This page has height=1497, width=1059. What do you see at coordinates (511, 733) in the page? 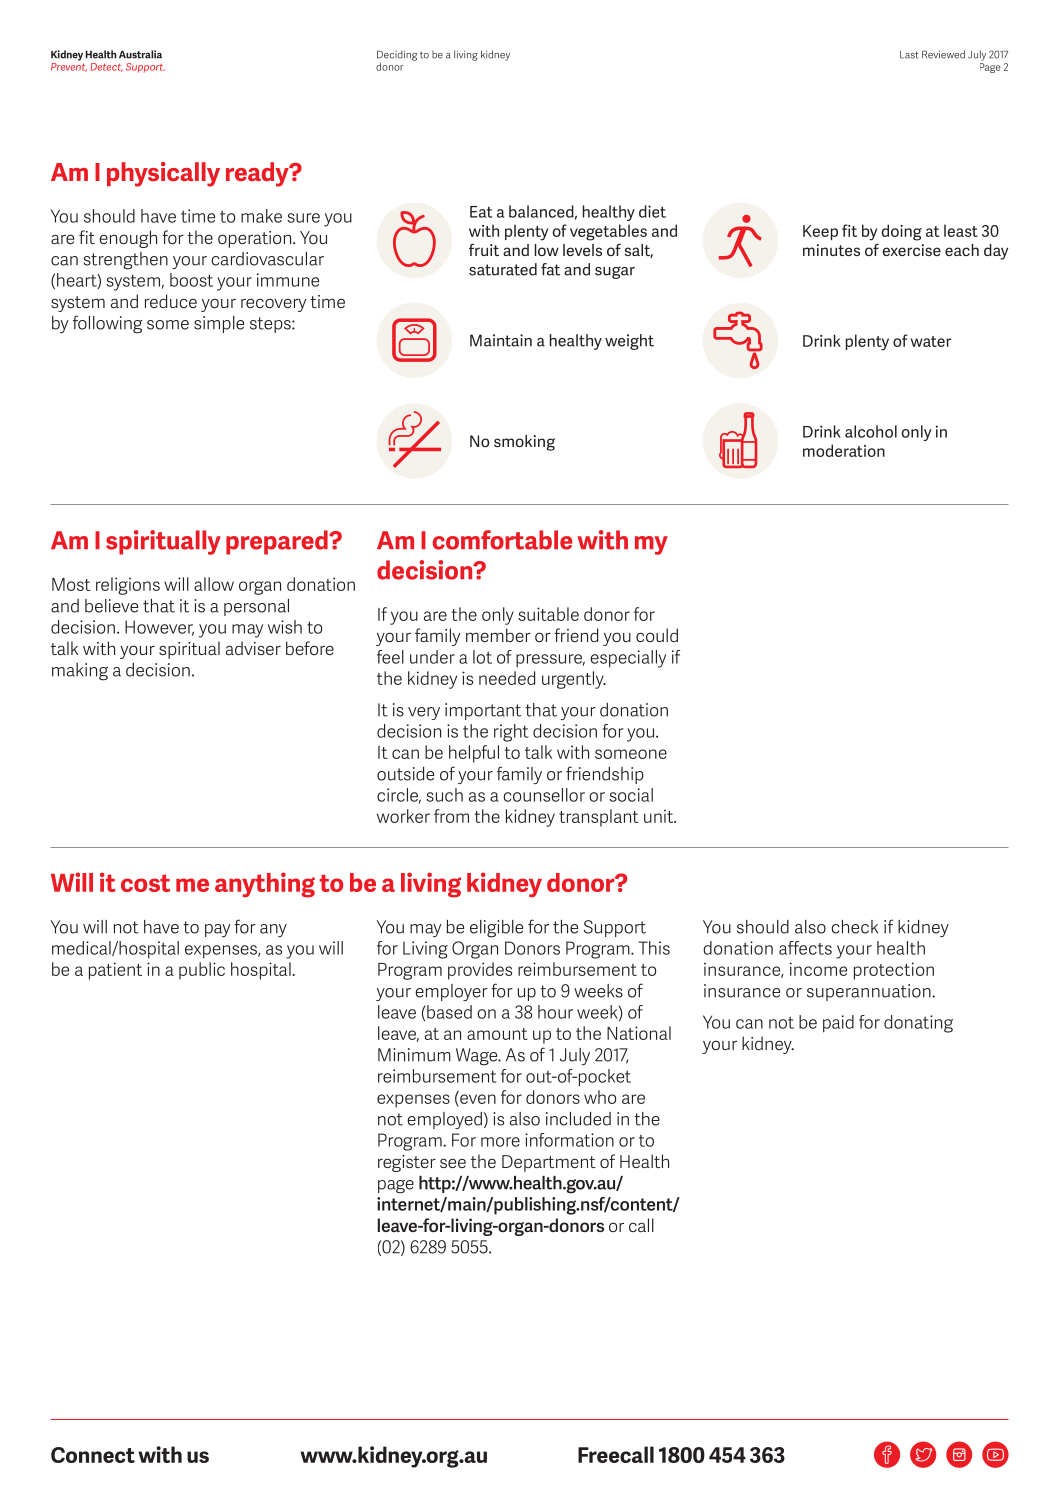
I see `right` at bounding box center [511, 733].
